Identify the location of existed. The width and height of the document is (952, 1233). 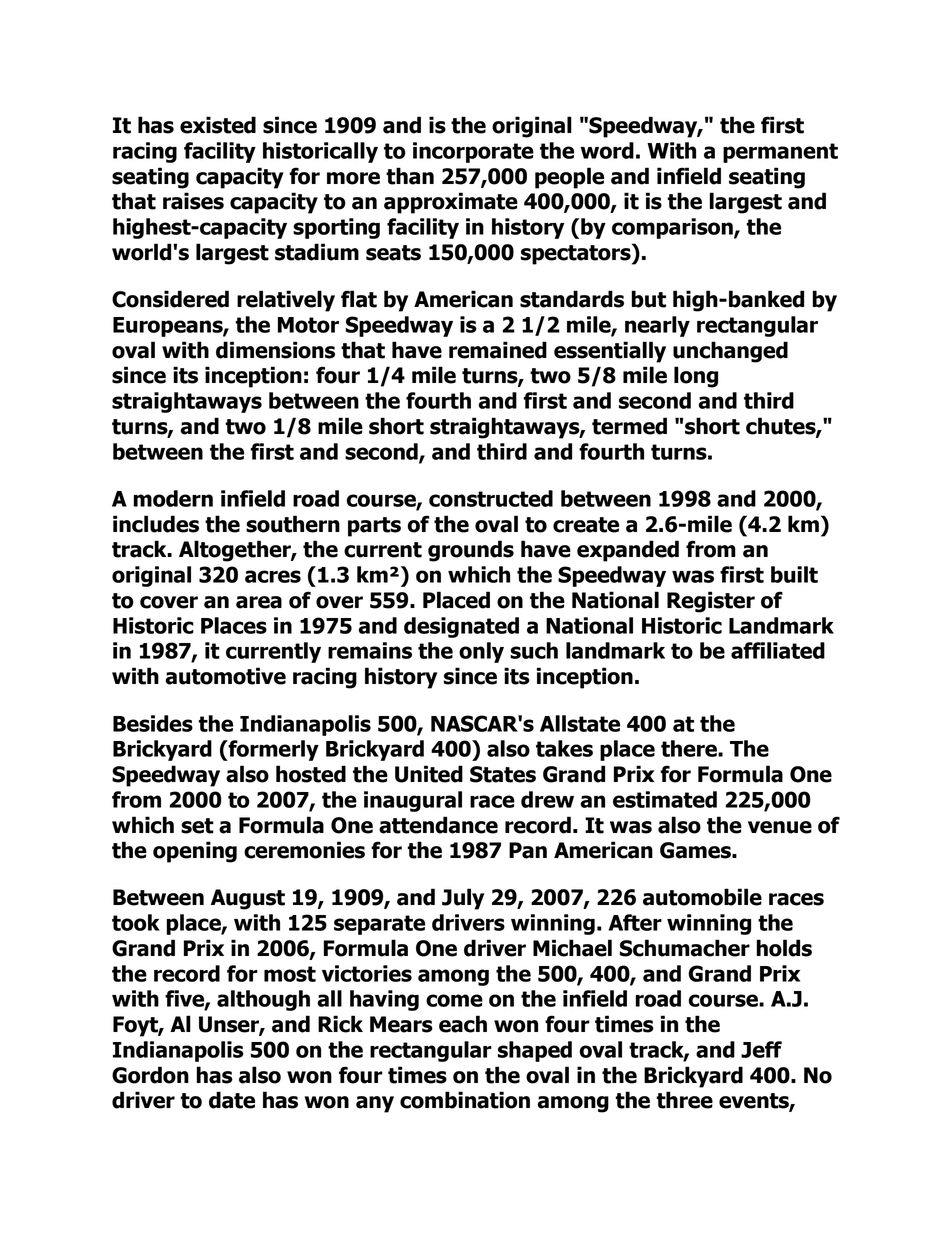
(218, 125).
